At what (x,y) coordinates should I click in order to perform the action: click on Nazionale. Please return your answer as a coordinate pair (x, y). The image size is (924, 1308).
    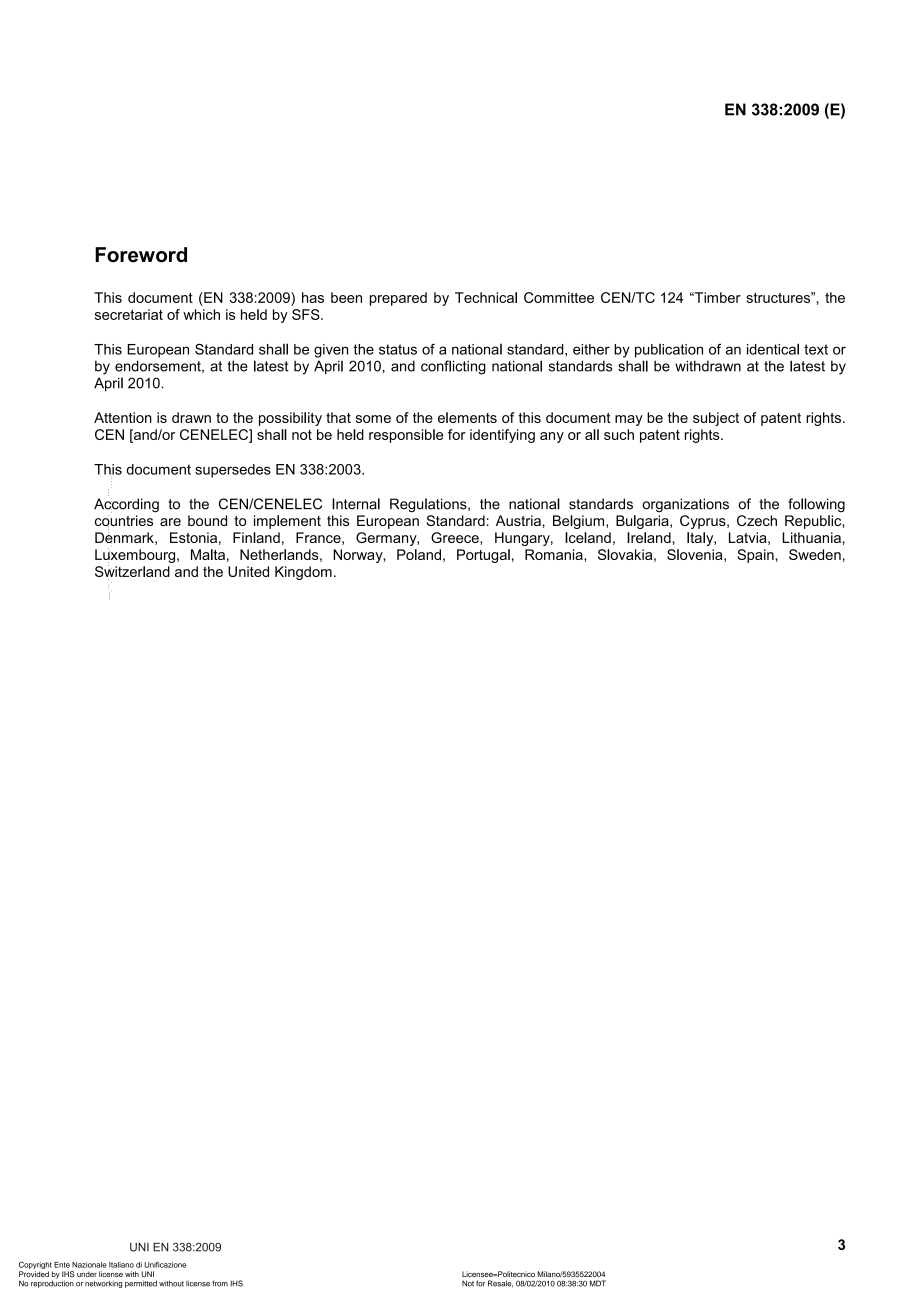
    Looking at the image, I should click on (89, 1265).
